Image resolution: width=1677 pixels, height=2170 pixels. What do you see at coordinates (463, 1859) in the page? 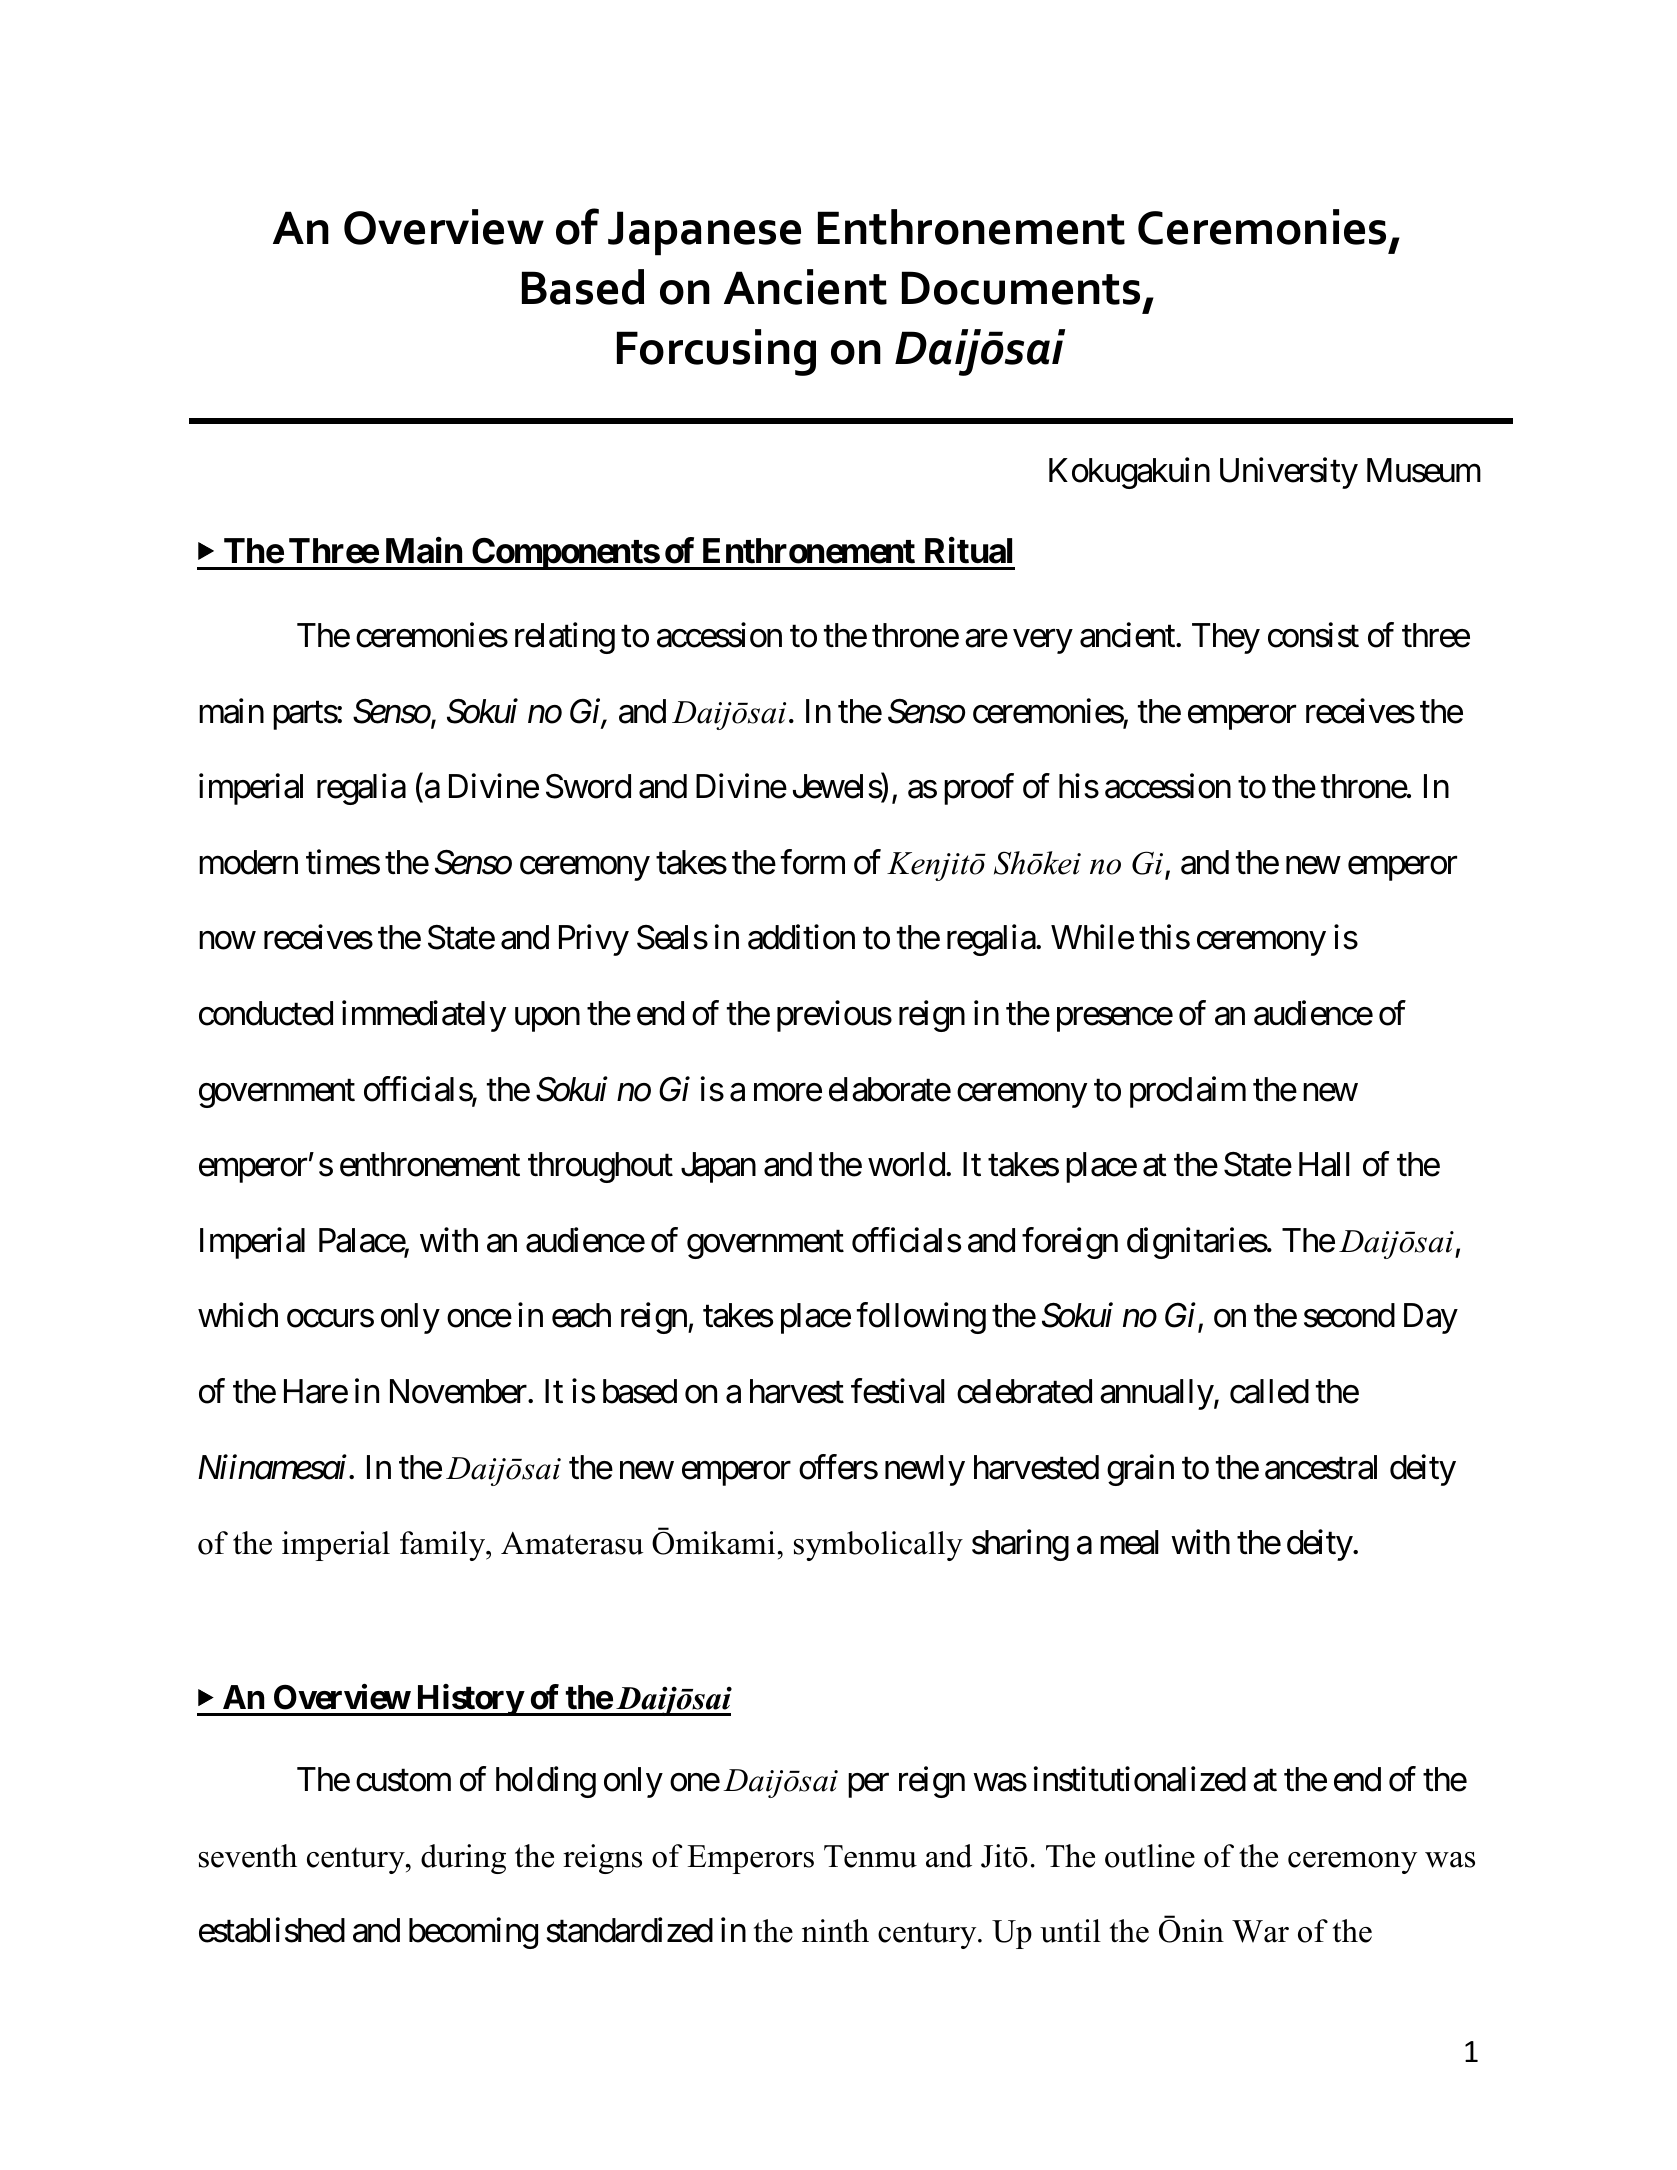
I see `during` at bounding box center [463, 1859].
